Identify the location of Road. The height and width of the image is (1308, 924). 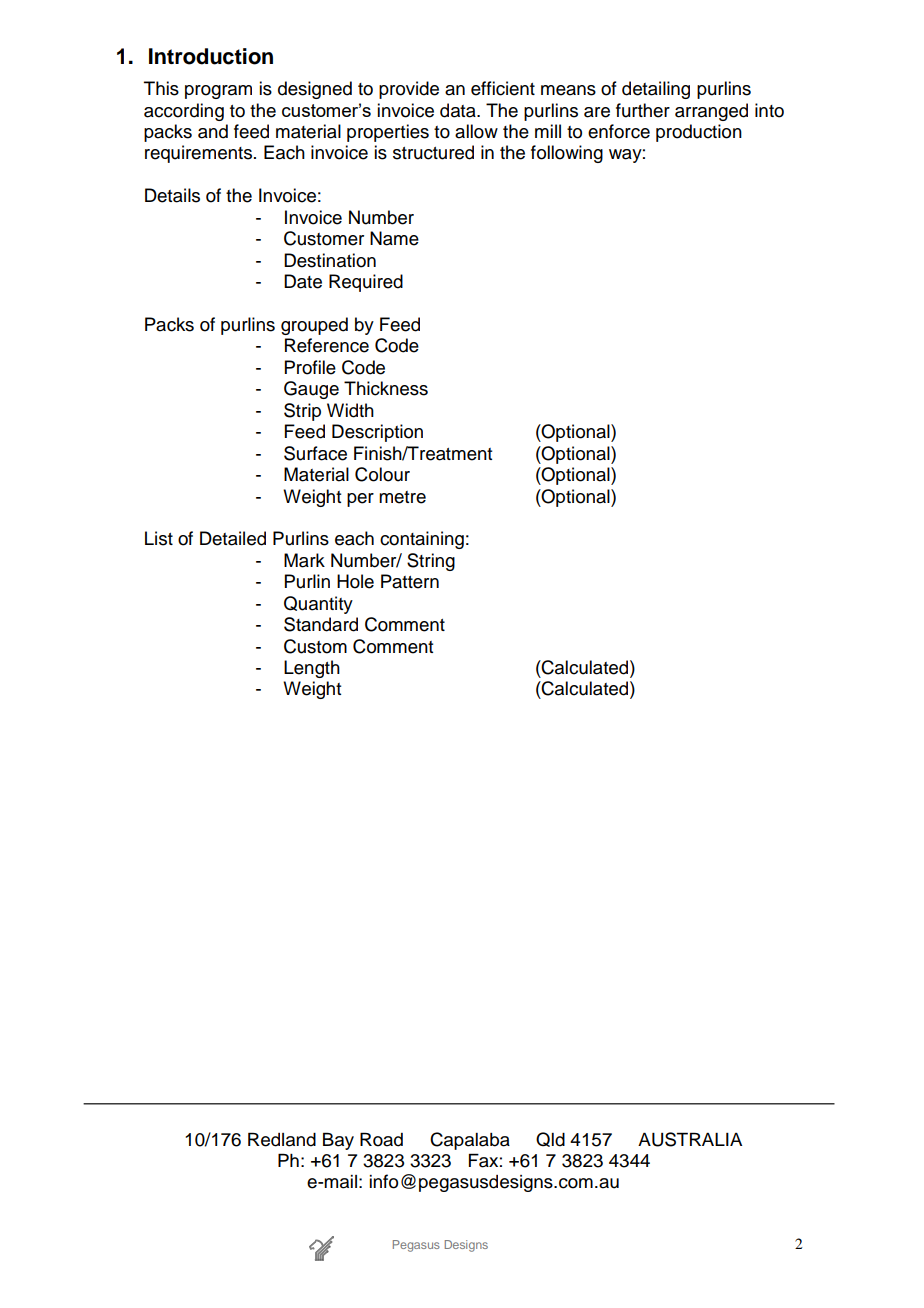
(381, 1139).
